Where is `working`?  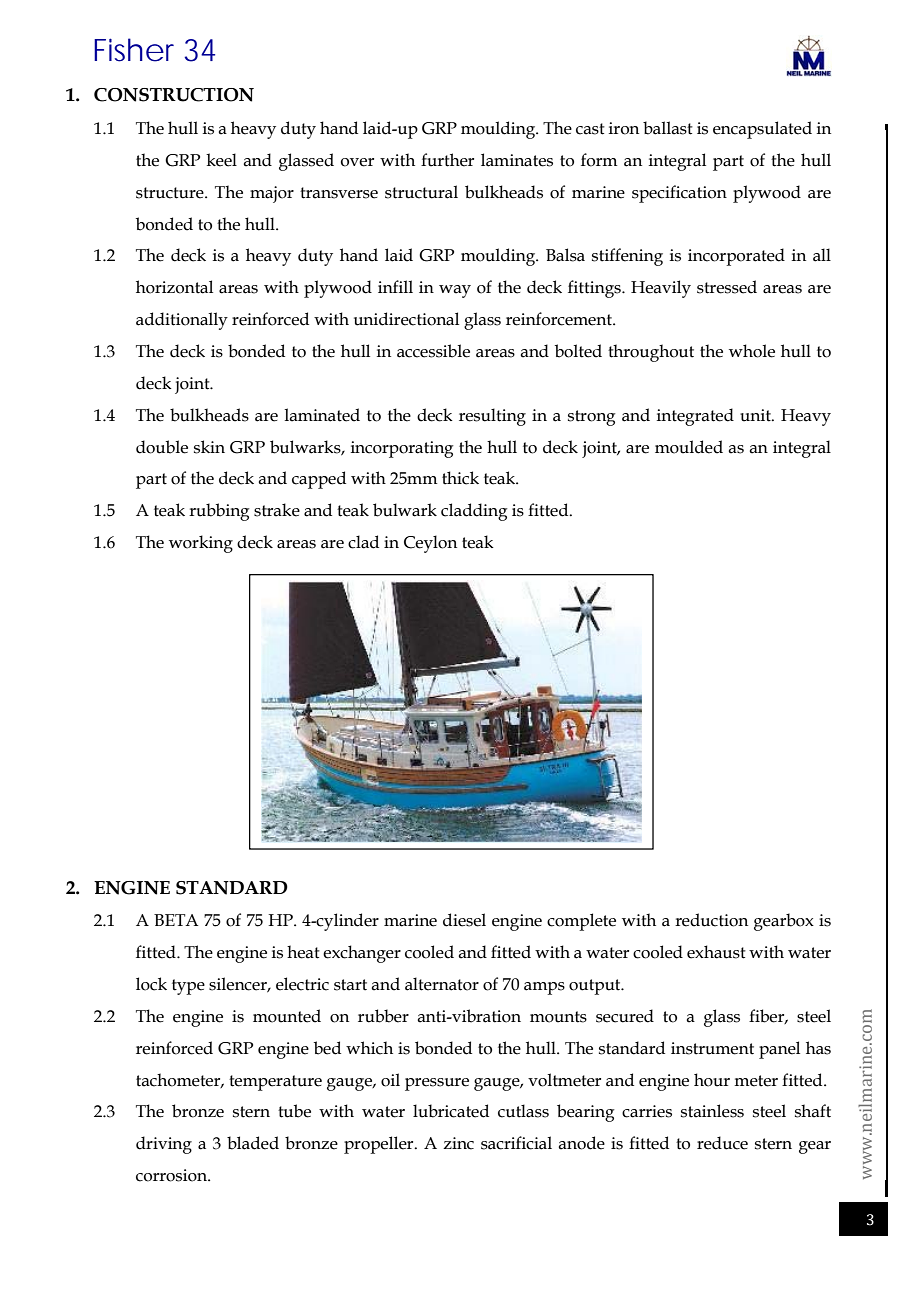
working is located at coordinates (201, 544).
